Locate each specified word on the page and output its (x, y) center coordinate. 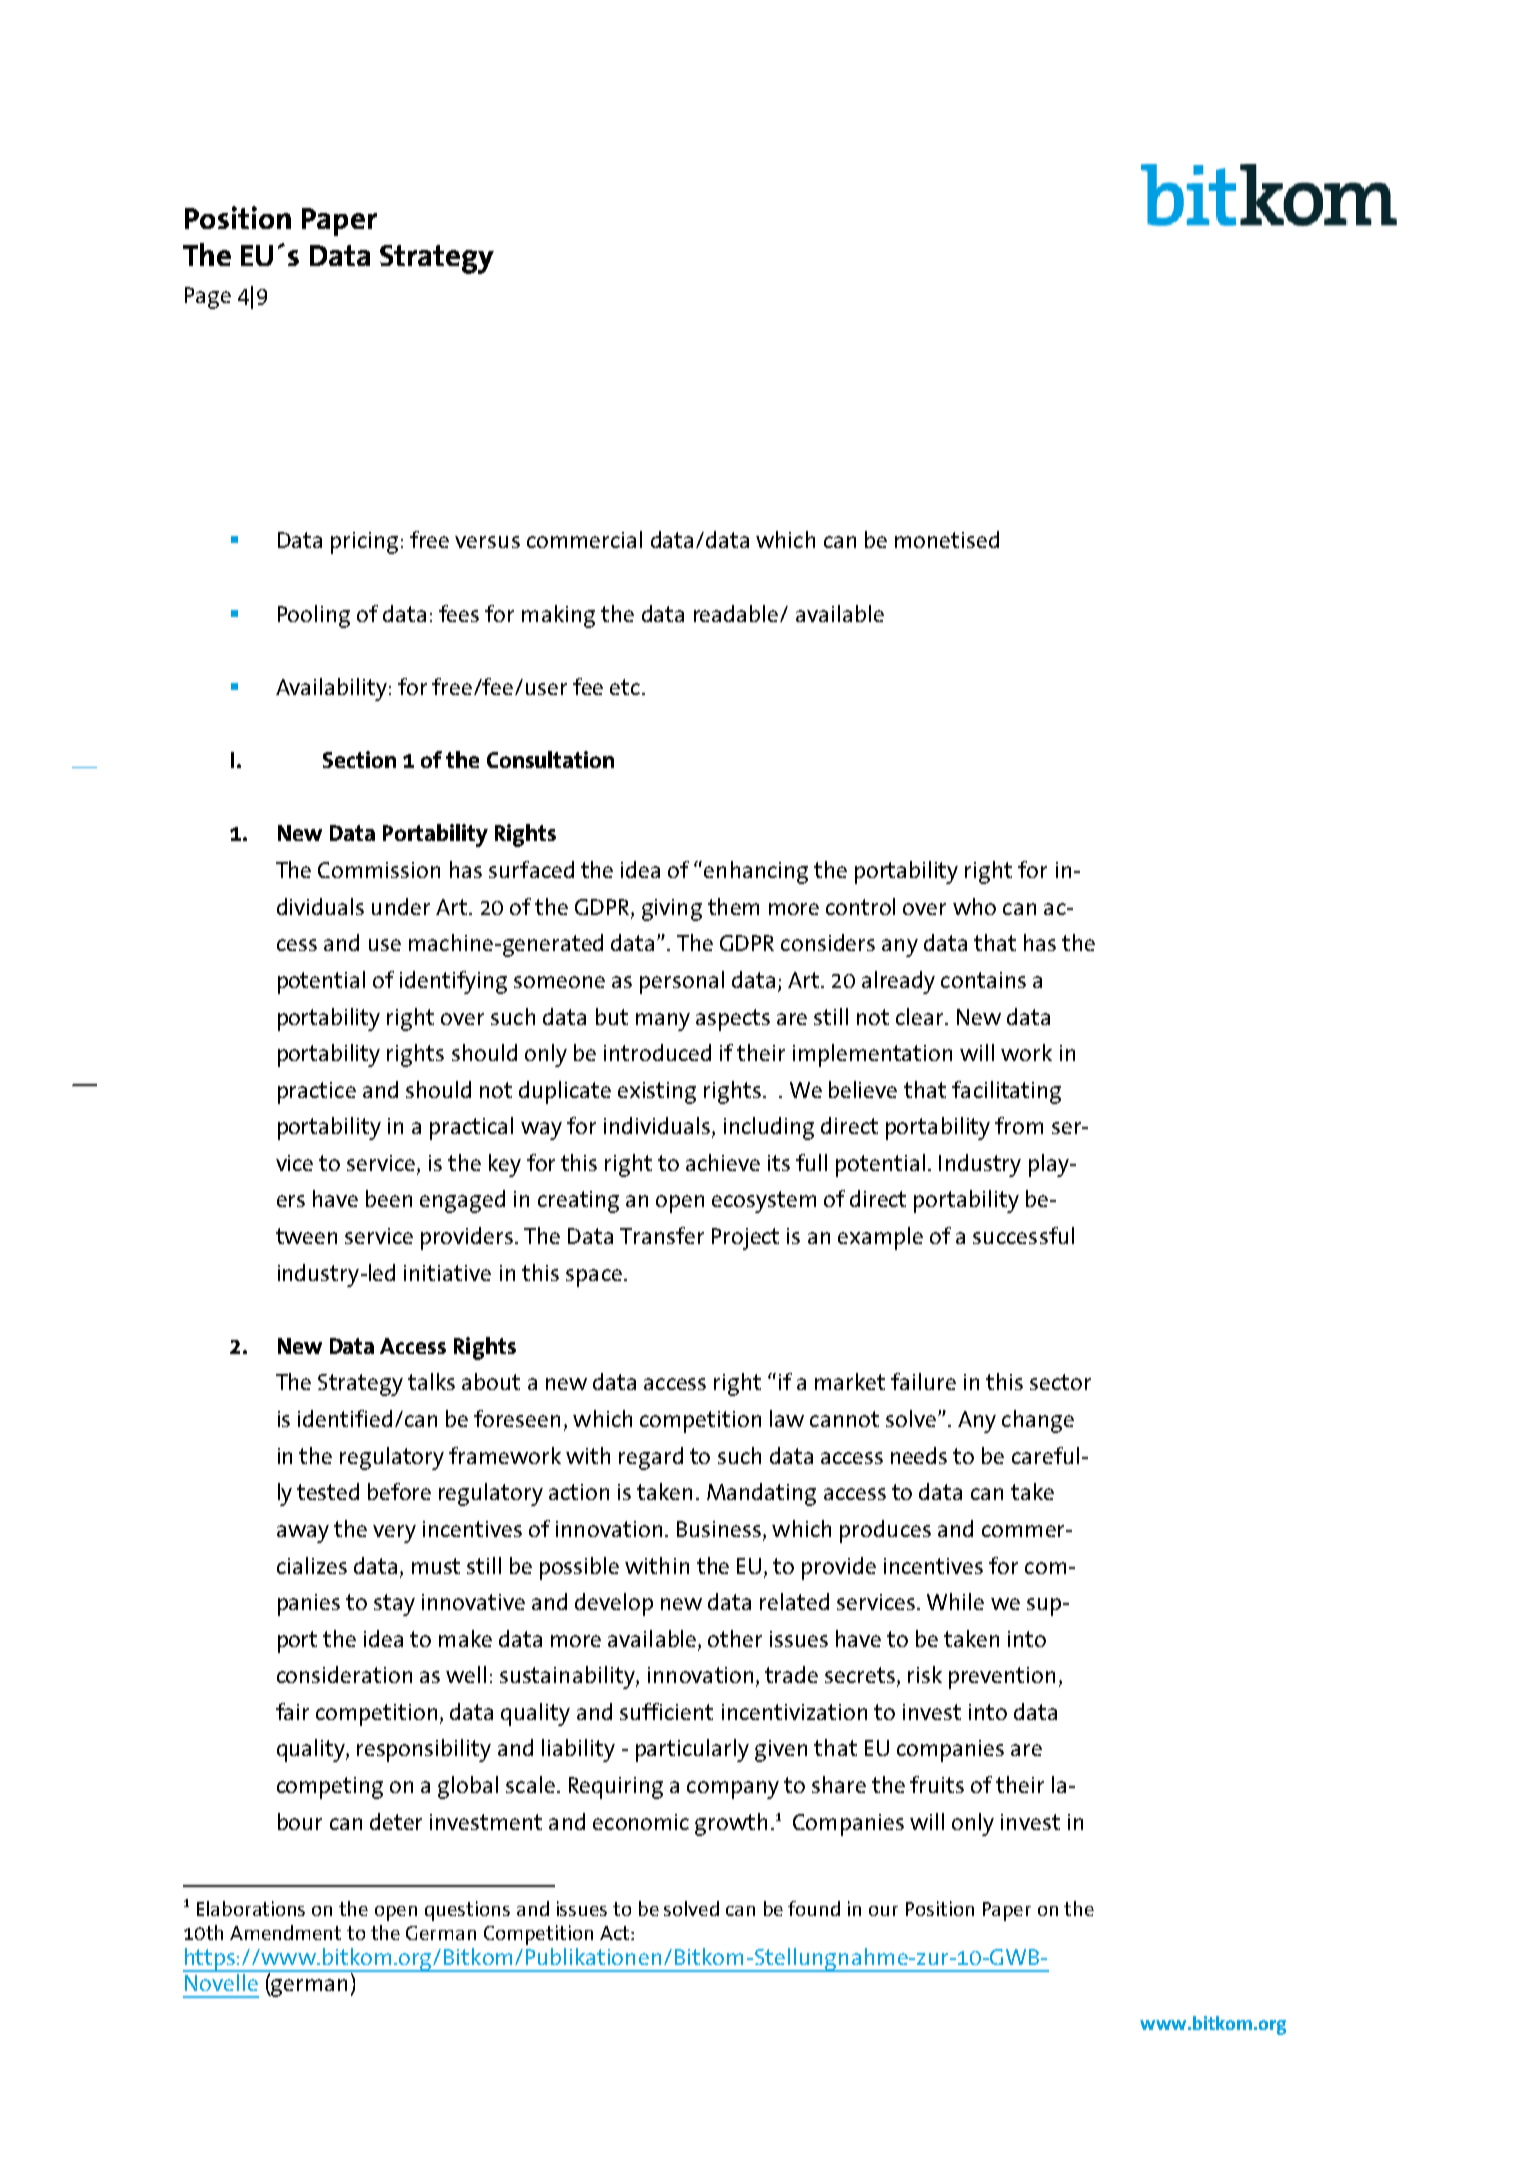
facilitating (1006, 1092)
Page (208, 298)
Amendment (285, 1932)
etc (626, 687)
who (974, 906)
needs (919, 1455)
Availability (333, 689)
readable (737, 613)
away (303, 1534)
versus (487, 542)
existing (657, 1093)
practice (317, 1093)
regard (651, 1458)
